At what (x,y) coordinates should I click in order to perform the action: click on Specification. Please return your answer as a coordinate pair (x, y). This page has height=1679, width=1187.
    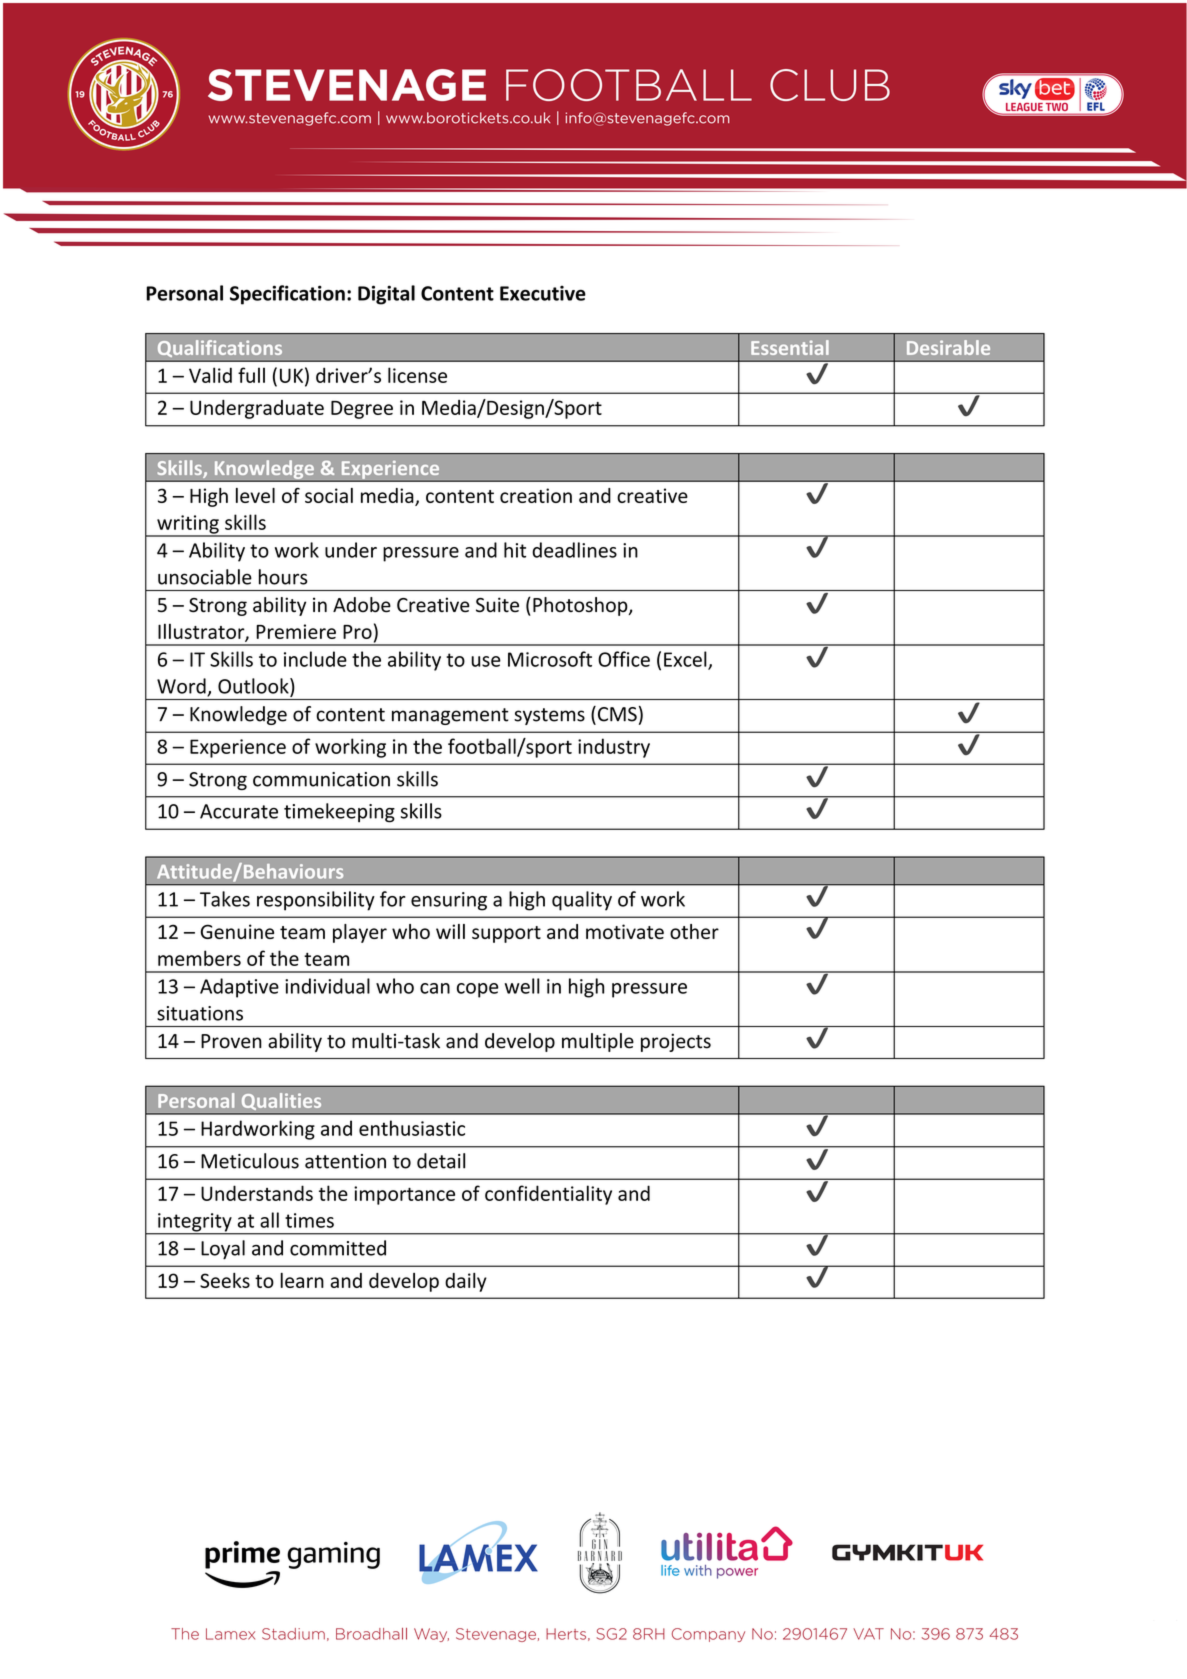
    Looking at the image, I should click on (287, 295).
